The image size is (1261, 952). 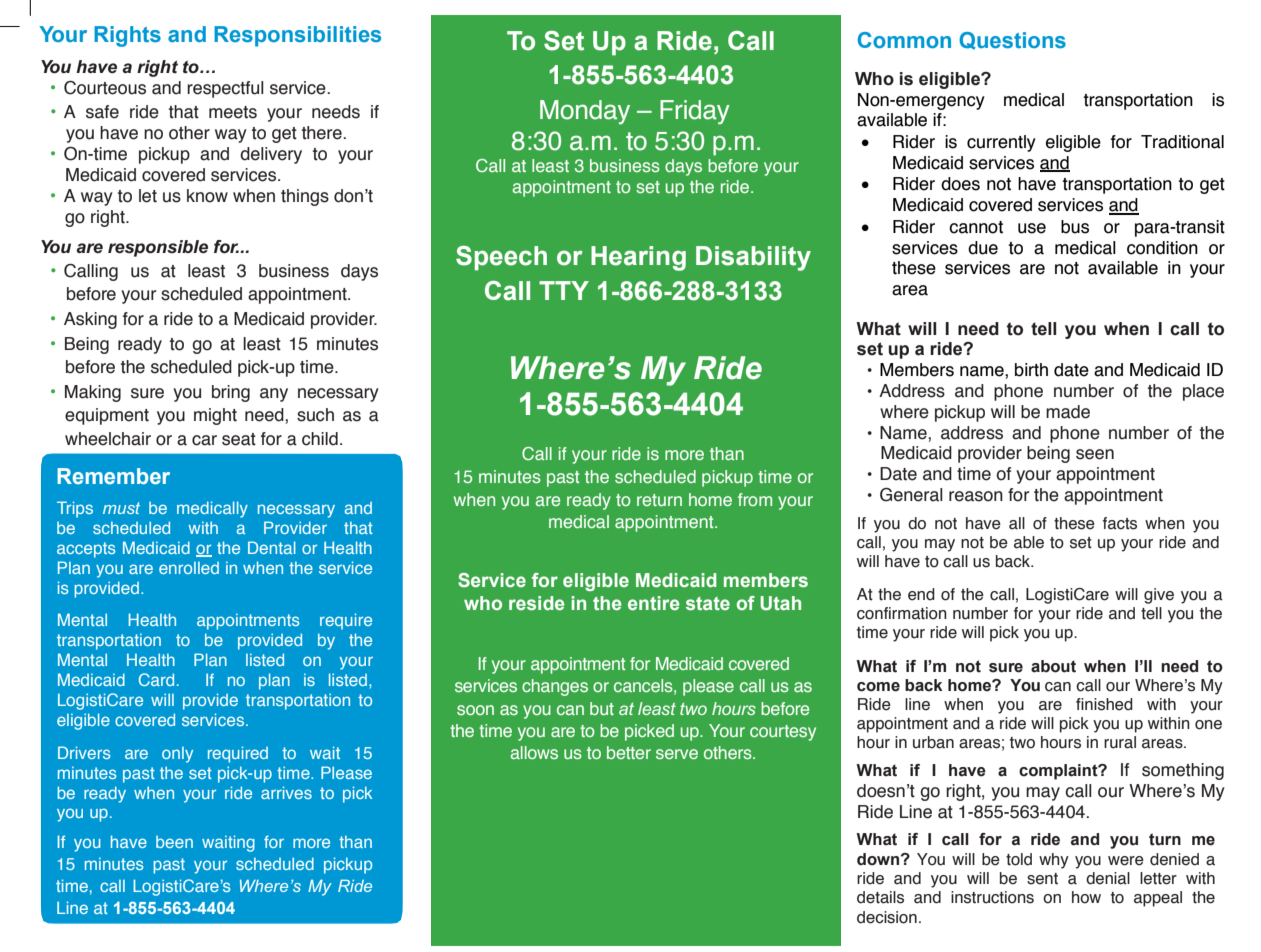 What do you see at coordinates (755, 499) in the screenshot?
I see `from` at bounding box center [755, 499].
